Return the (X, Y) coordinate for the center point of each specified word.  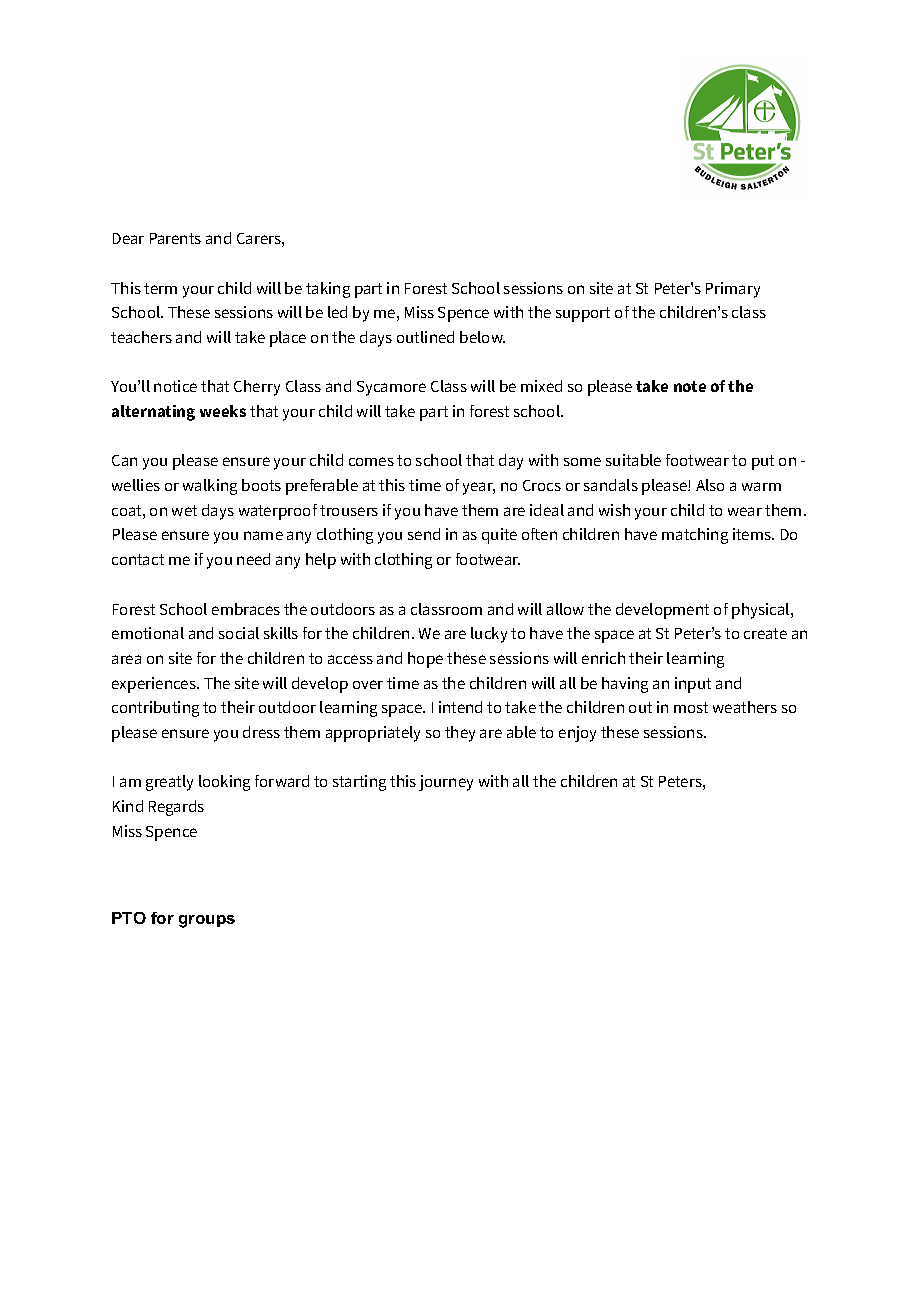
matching (695, 536)
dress (261, 732)
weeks (223, 411)
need (253, 559)
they (460, 734)
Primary (733, 290)
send (424, 534)
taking (328, 290)
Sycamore (391, 388)
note (690, 386)
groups (207, 921)
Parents (175, 238)
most (691, 707)
